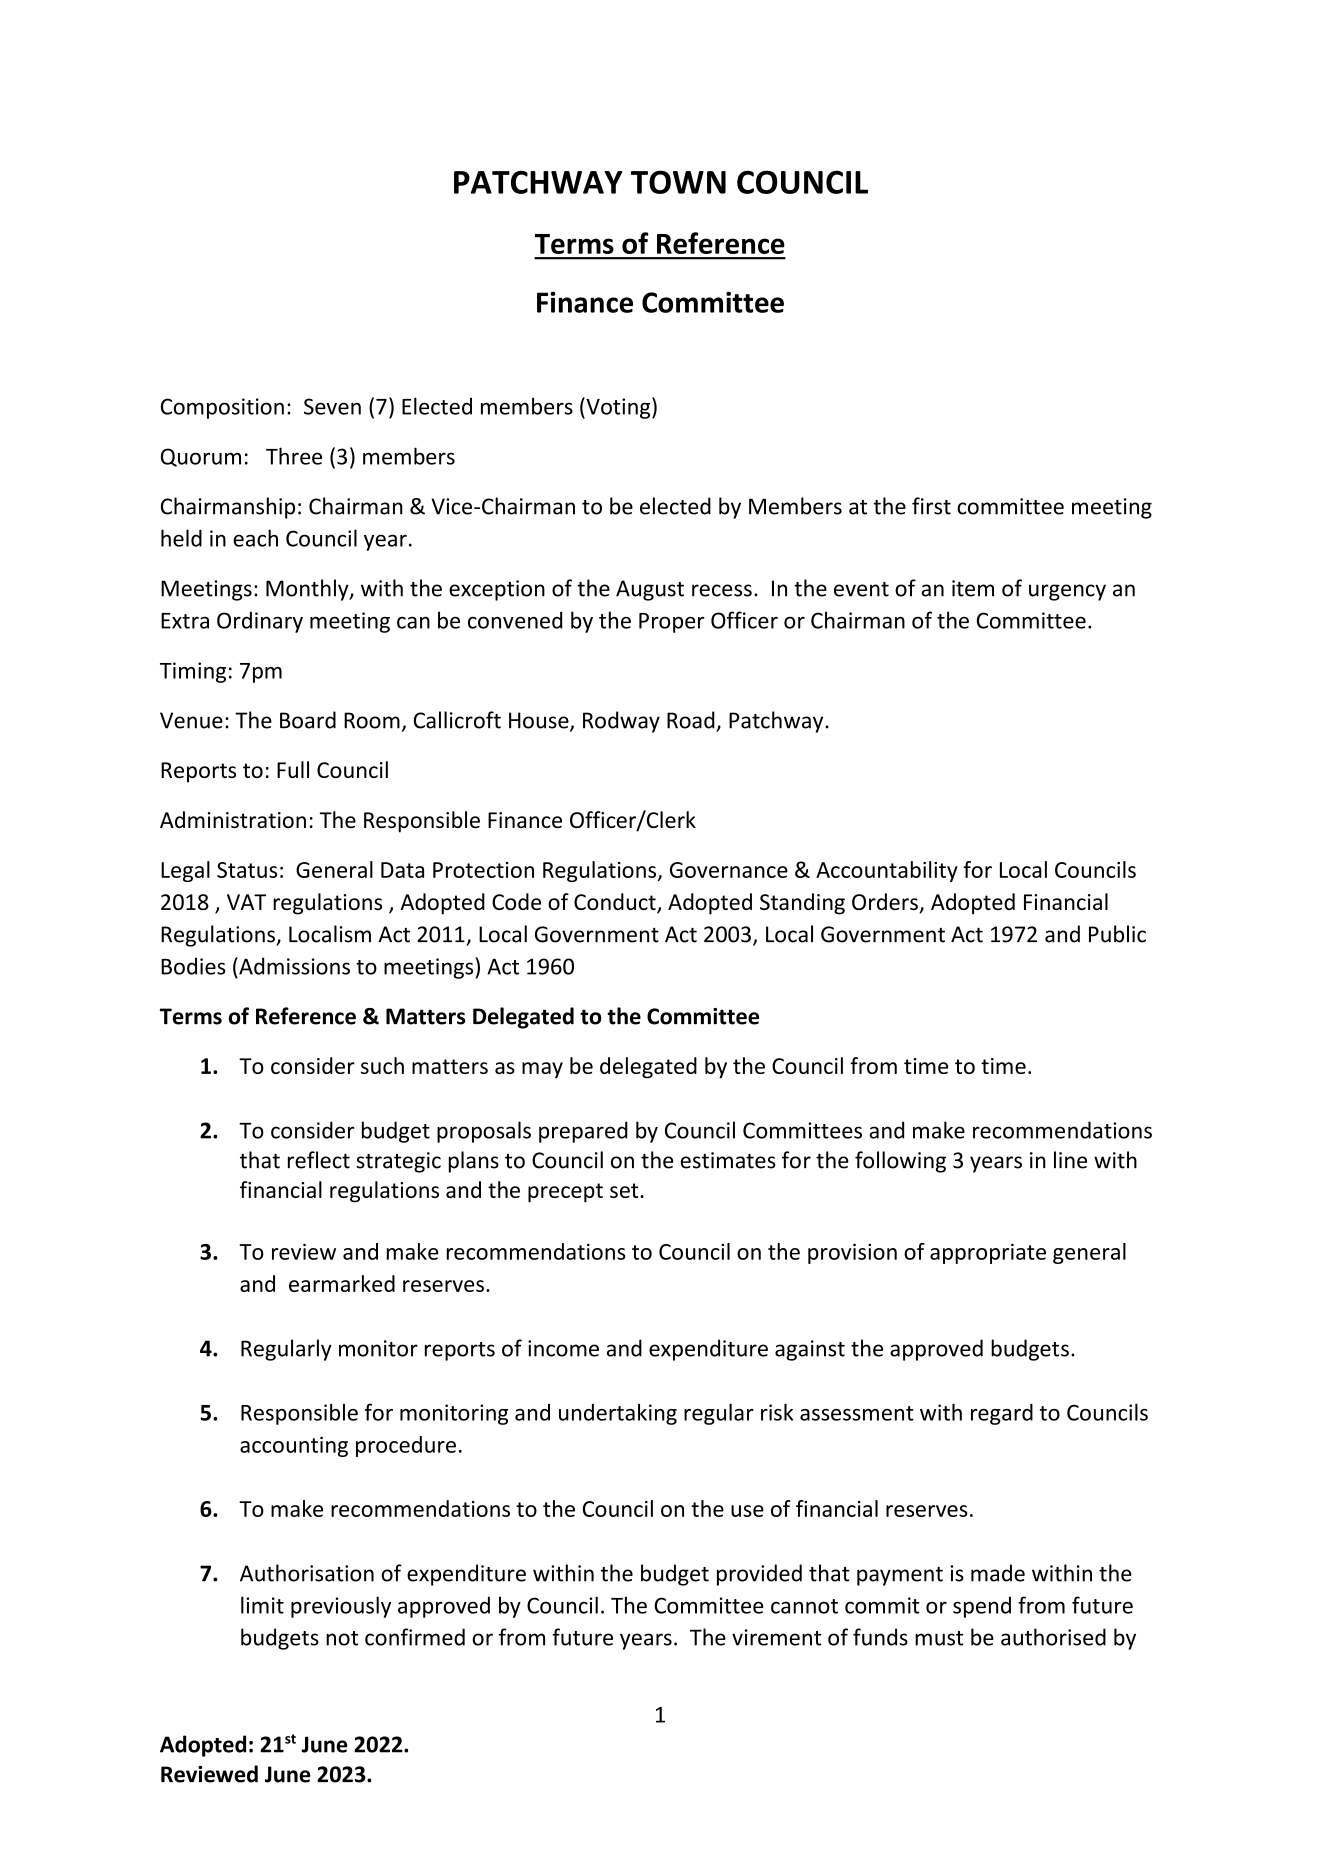  What do you see at coordinates (931, 506) in the screenshot?
I see `first` at bounding box center [931, 506].
